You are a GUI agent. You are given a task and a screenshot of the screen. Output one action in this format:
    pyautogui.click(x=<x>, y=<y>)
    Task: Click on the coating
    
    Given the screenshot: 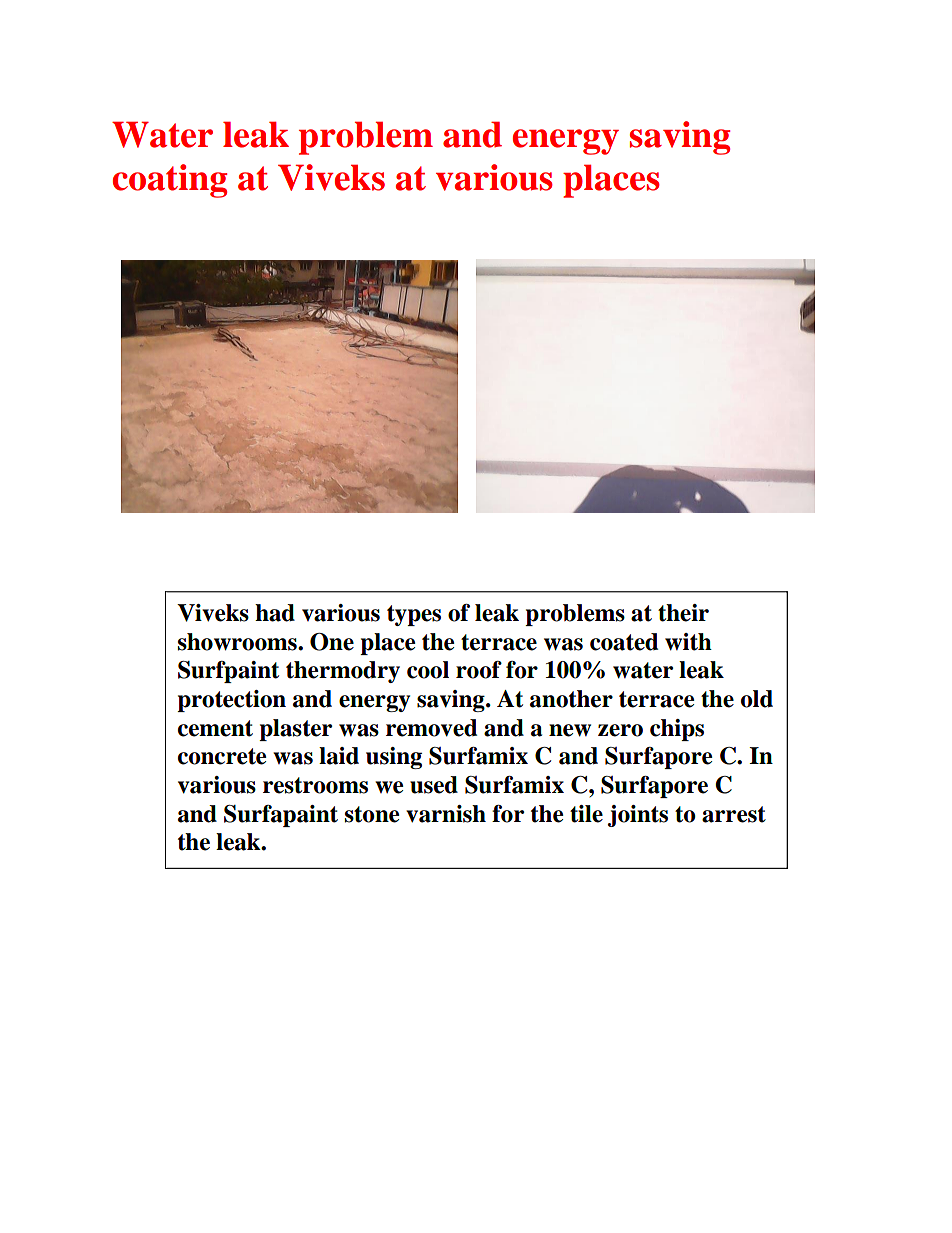 What is the action you would take?
    pyautogui.click(x=170, y=181)
